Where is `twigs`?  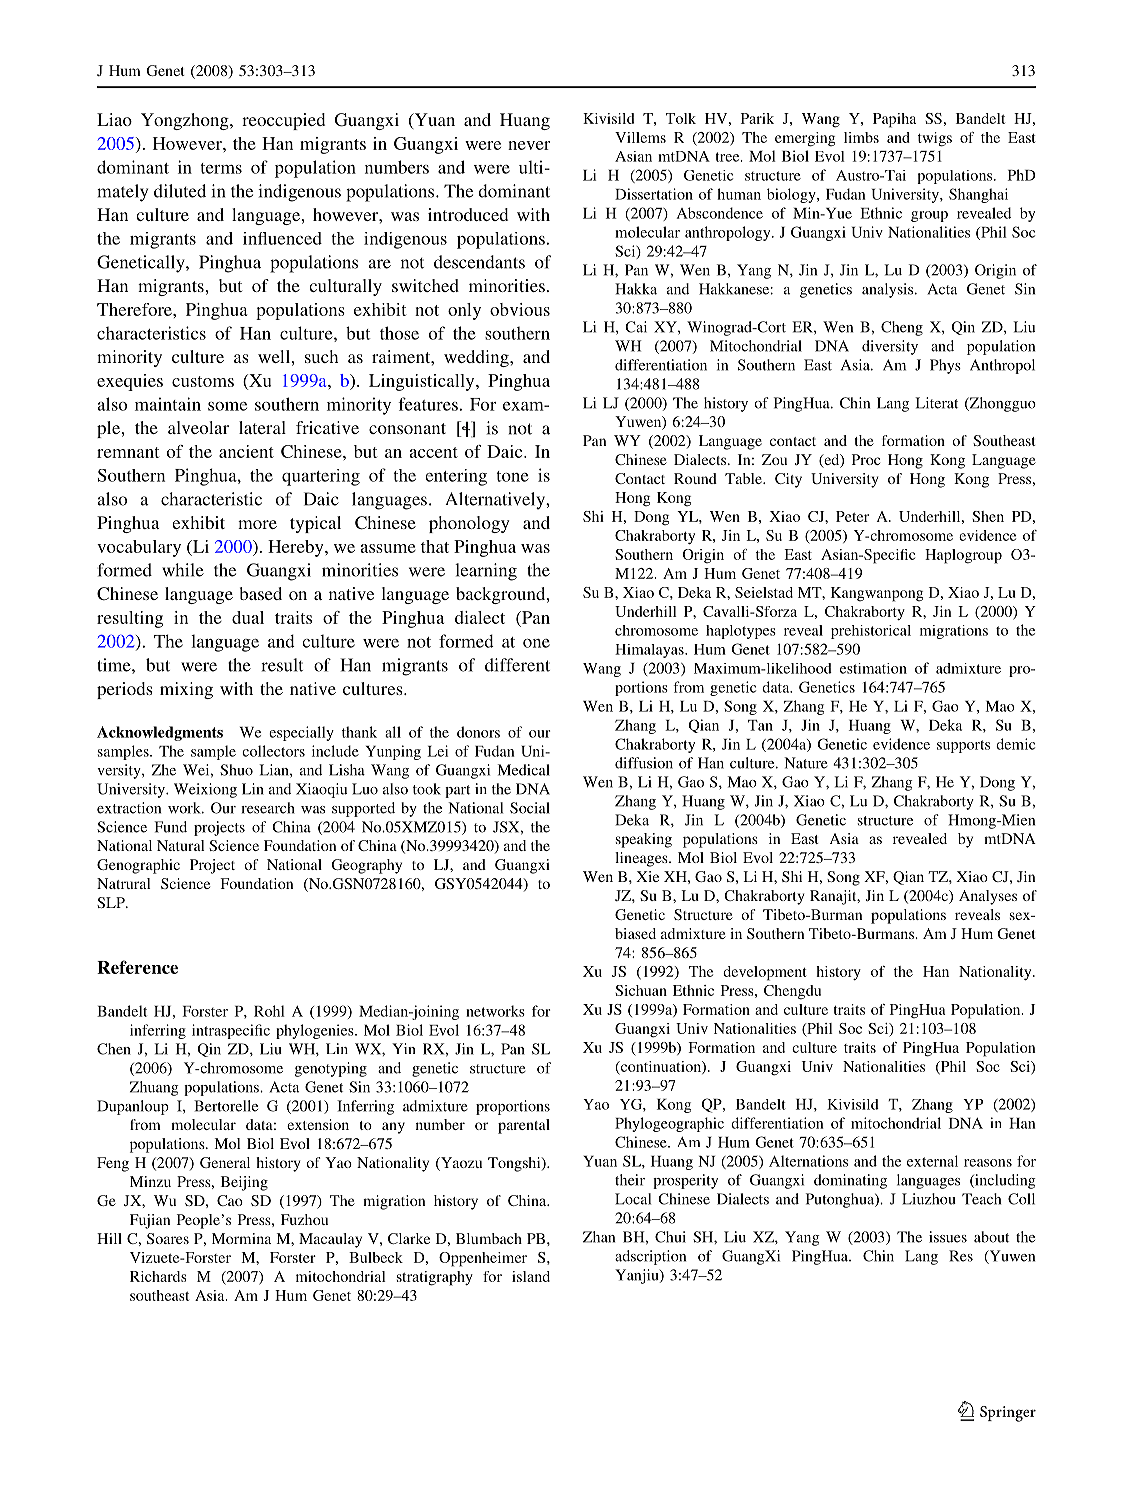 twigs is located at coordinates (935, 139).
